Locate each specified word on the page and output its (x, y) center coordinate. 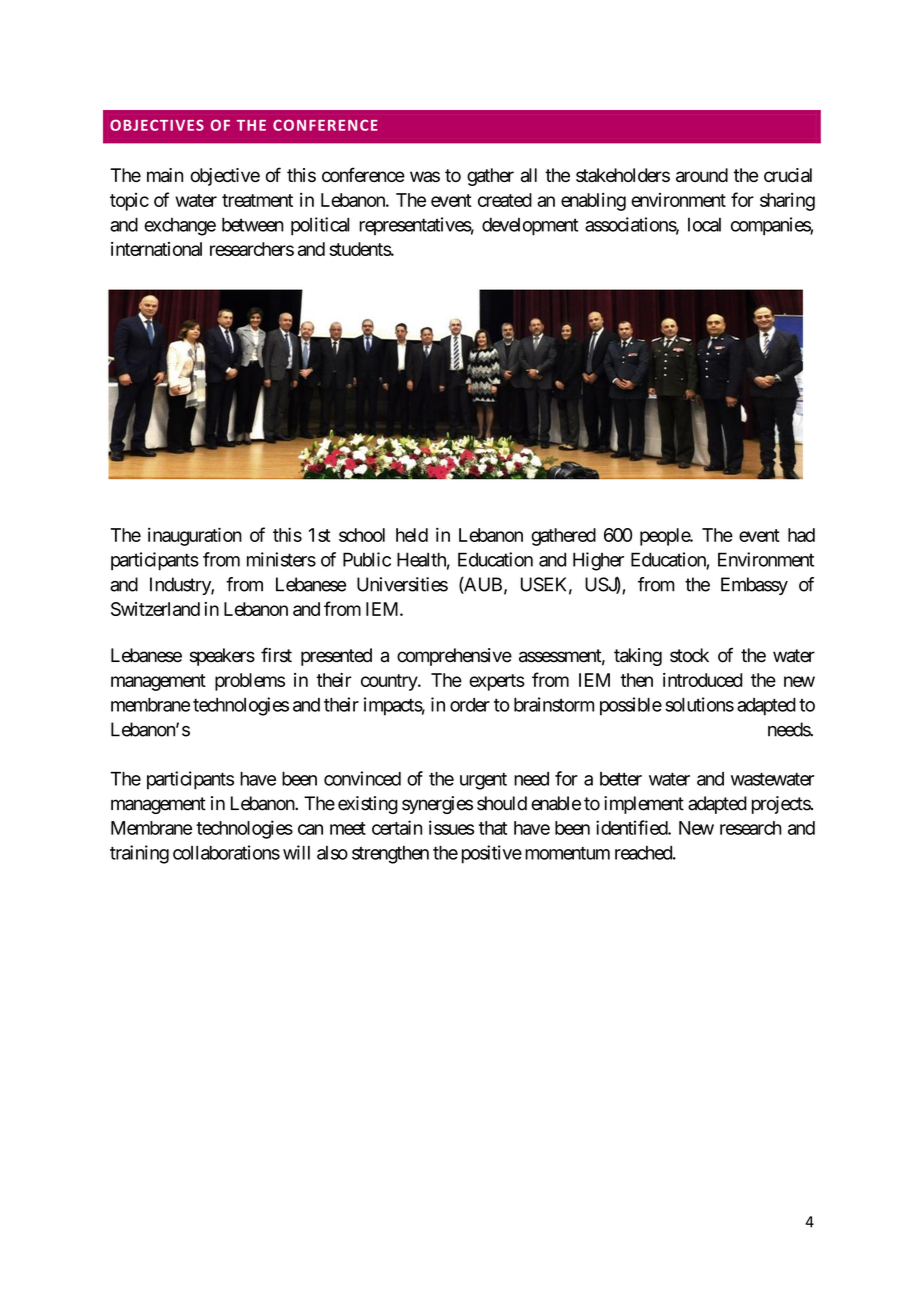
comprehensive (454, 657)
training (139, 854)
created (505, 200)
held (412, 535)
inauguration (195, 536)
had (801, 535)
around (702, 175)
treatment (257, 200)
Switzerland (155, 609)
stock (689, 655)
